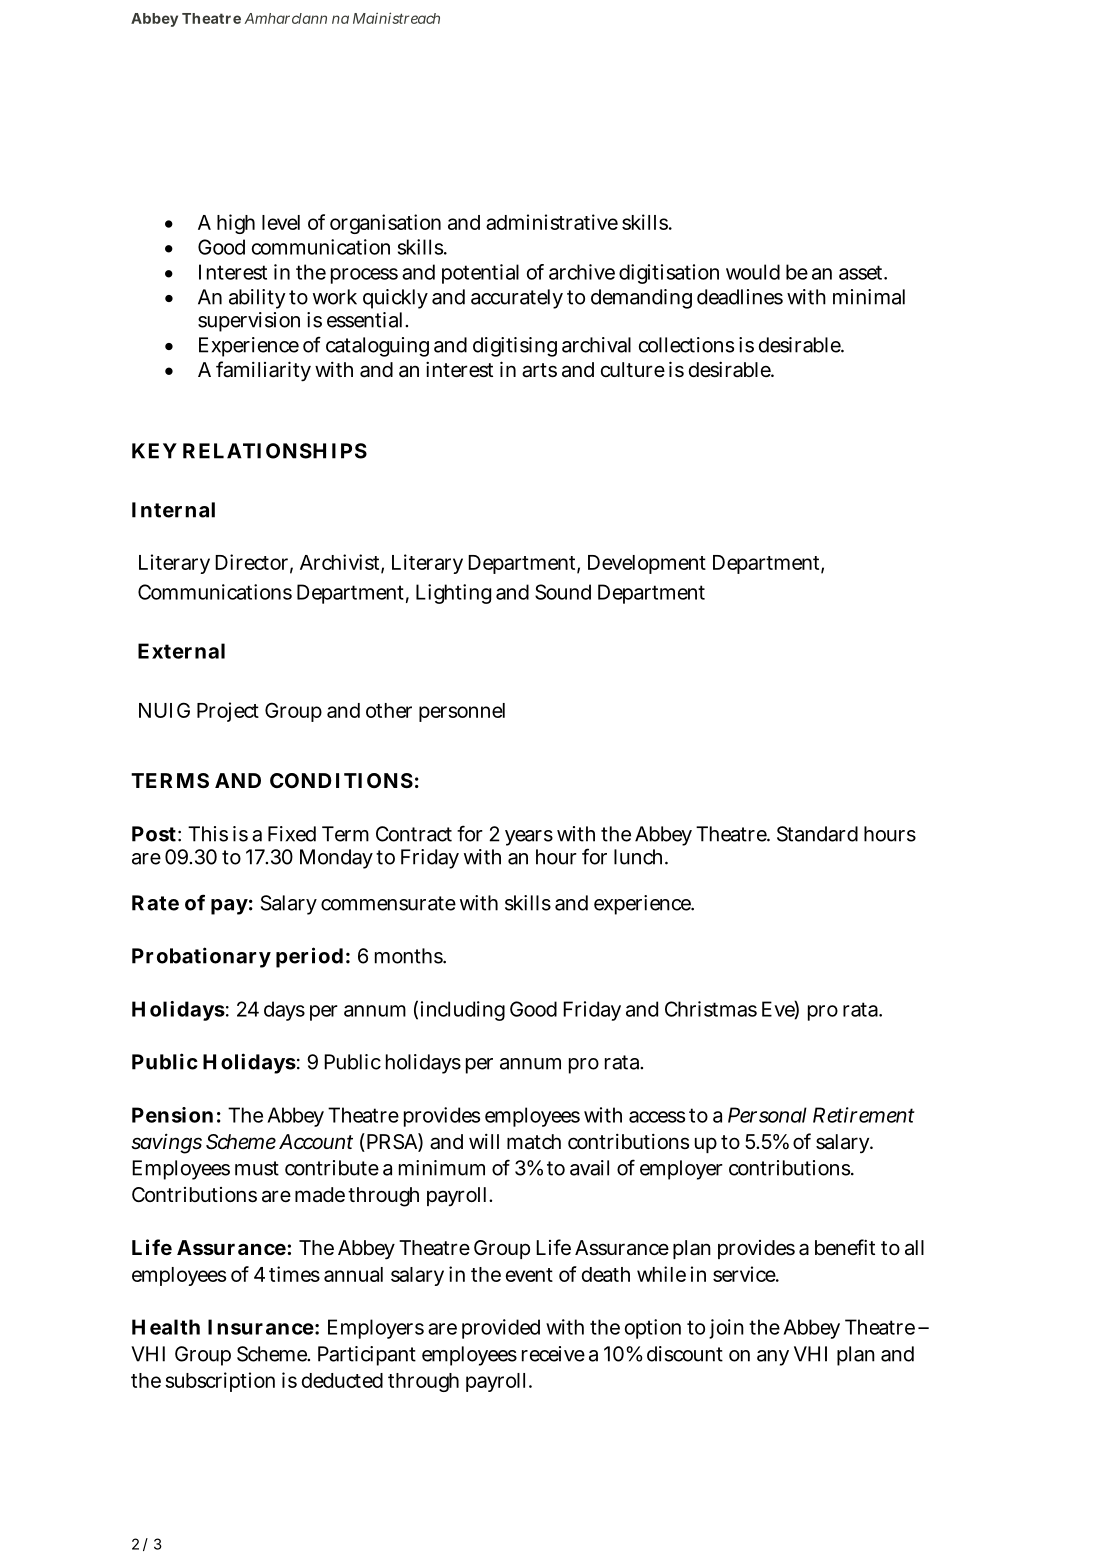 This document has height=1554, width=1098. What do you see at coordinates (480, 274) in the document?
I see `potential` at bounding box center [480, 274].
